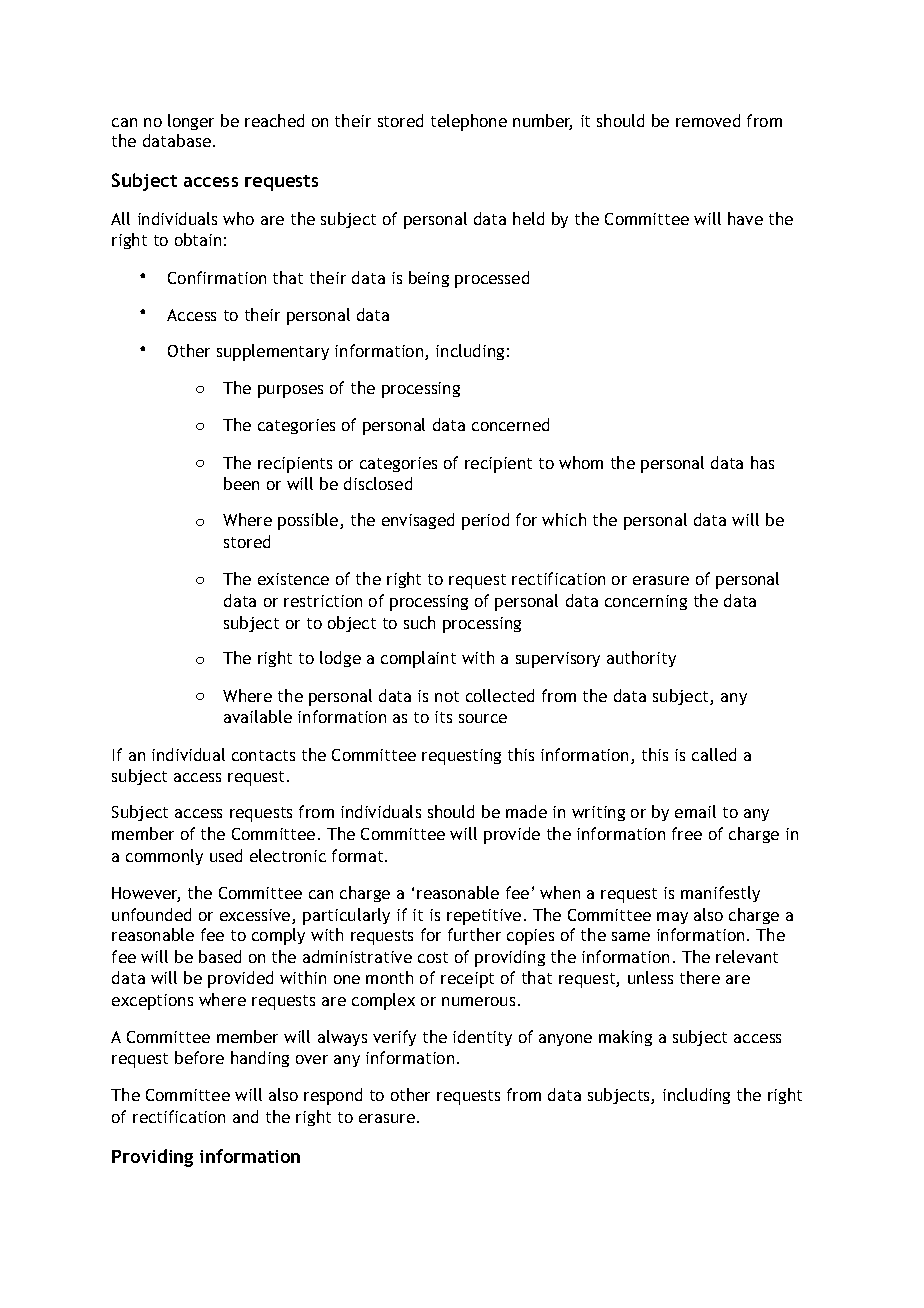 The image size is (924, 1308). I want to click on before, so click(199, 1057).
